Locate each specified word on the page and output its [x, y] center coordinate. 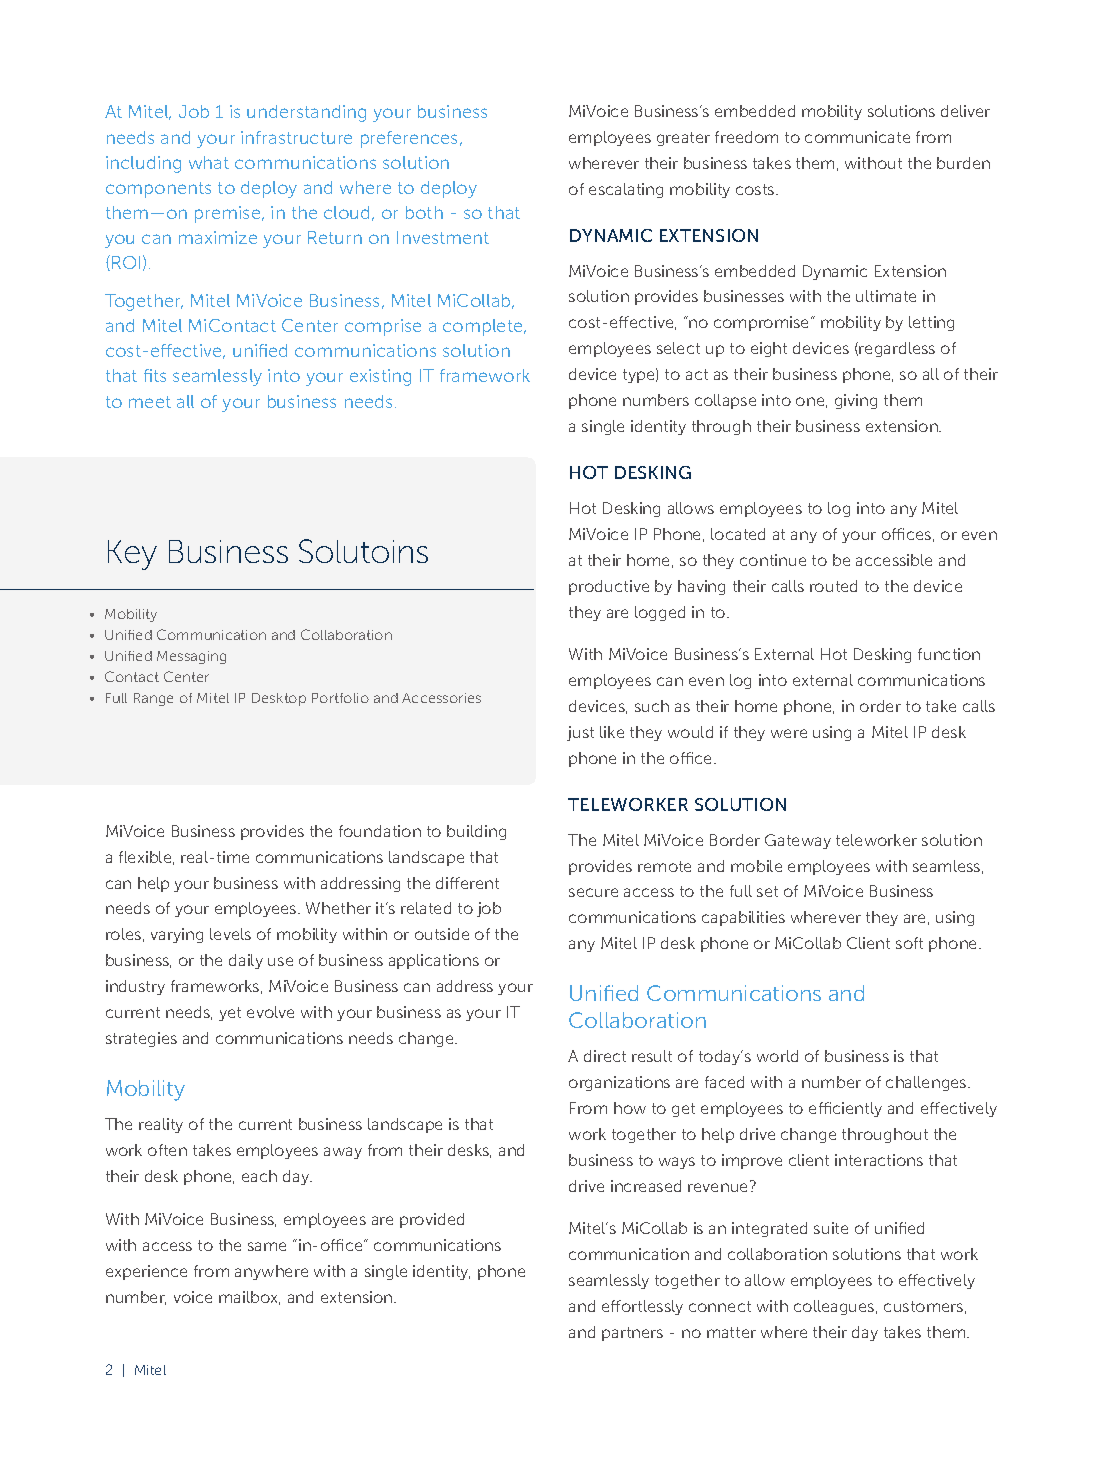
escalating [626, 190]
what [209, 162]
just [580, 733]
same [267, 1246]
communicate [857, 137]
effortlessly [642, 1307]
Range [153, 699]
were [789, 733]
